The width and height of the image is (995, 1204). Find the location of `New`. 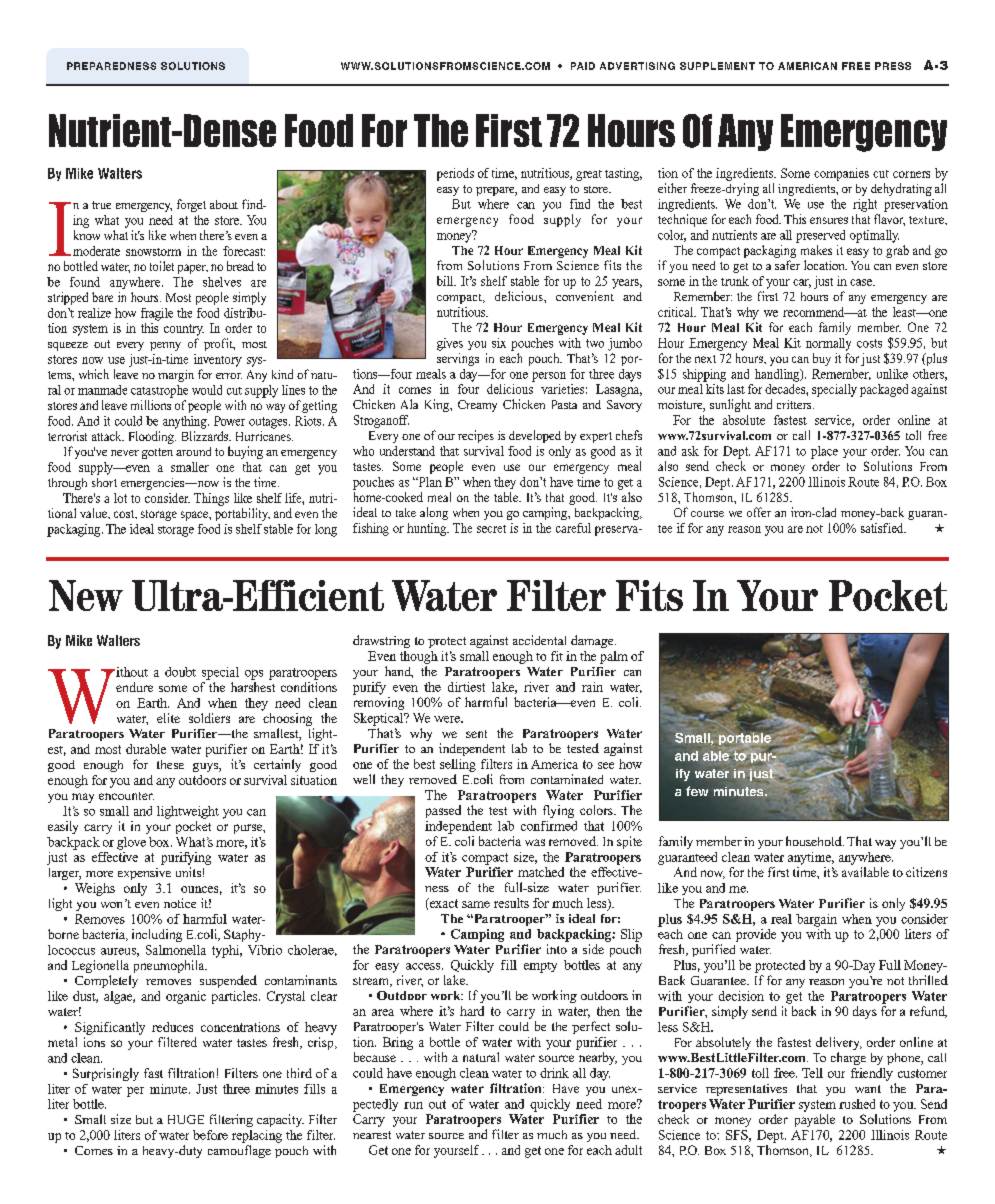

New is located at coordinates (86, 595).
